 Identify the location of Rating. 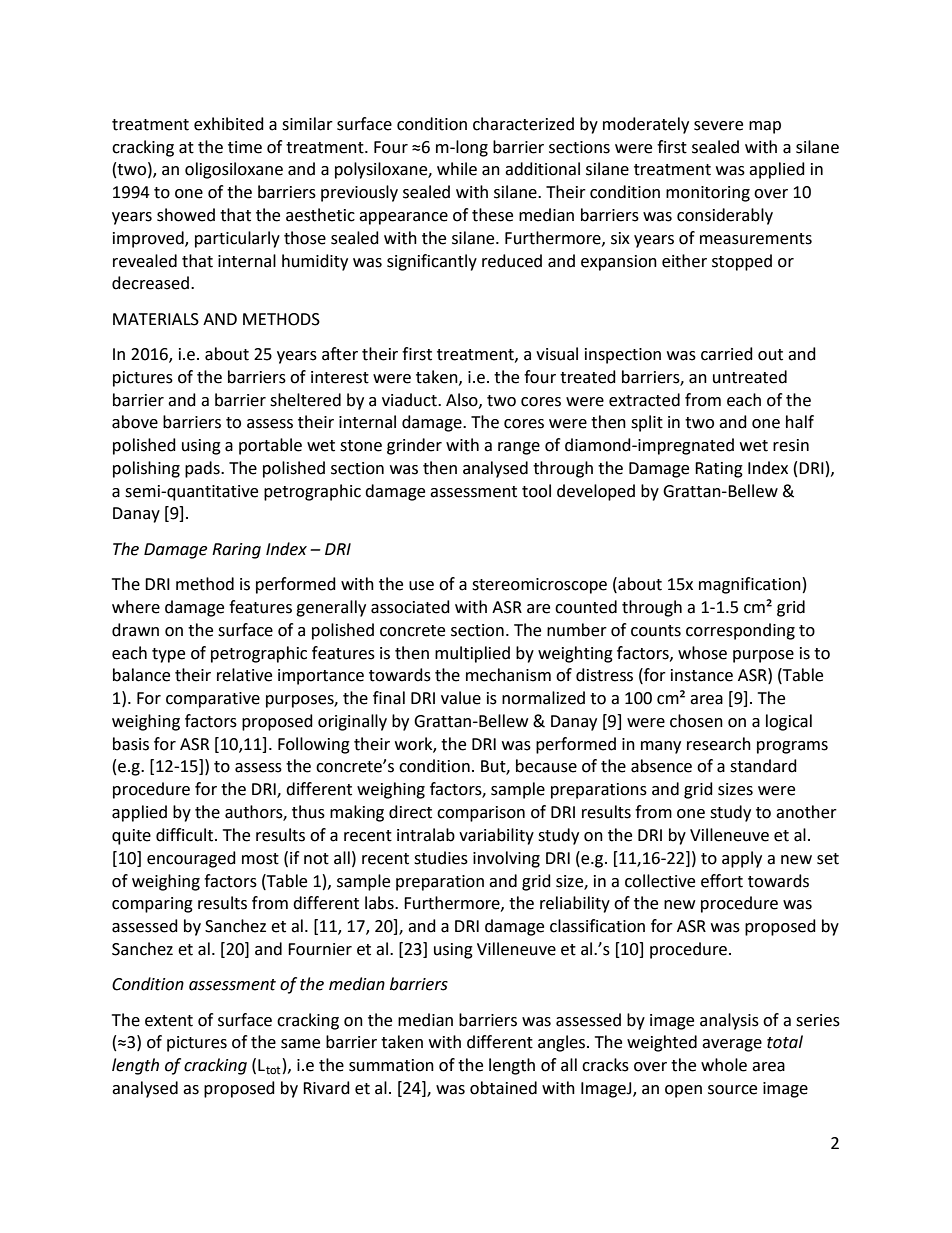
(719, 470).
